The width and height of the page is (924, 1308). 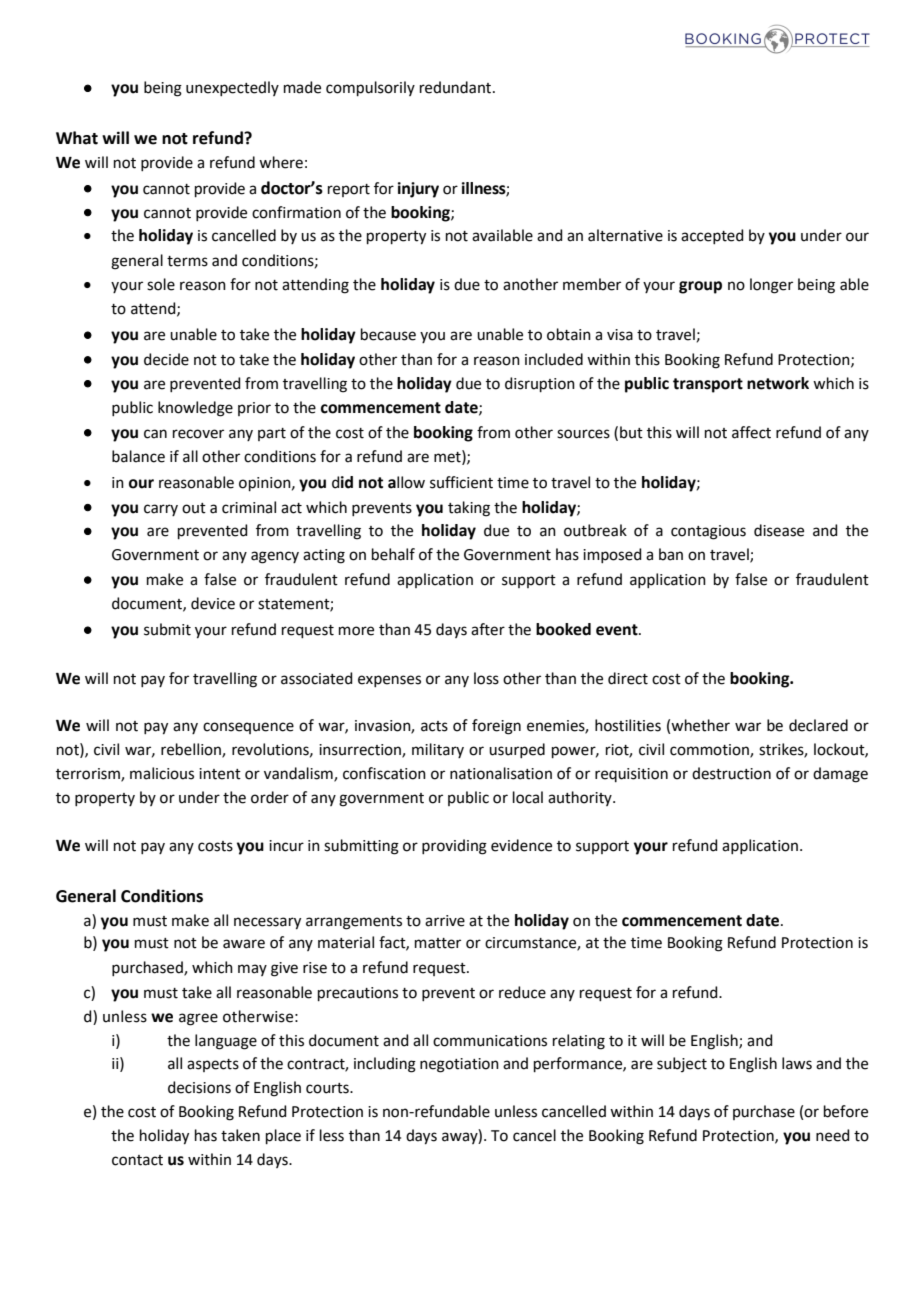 What do you see at coordinates (712, 236) in the page?
I see `accepted` at bounding box center [712, 236].
